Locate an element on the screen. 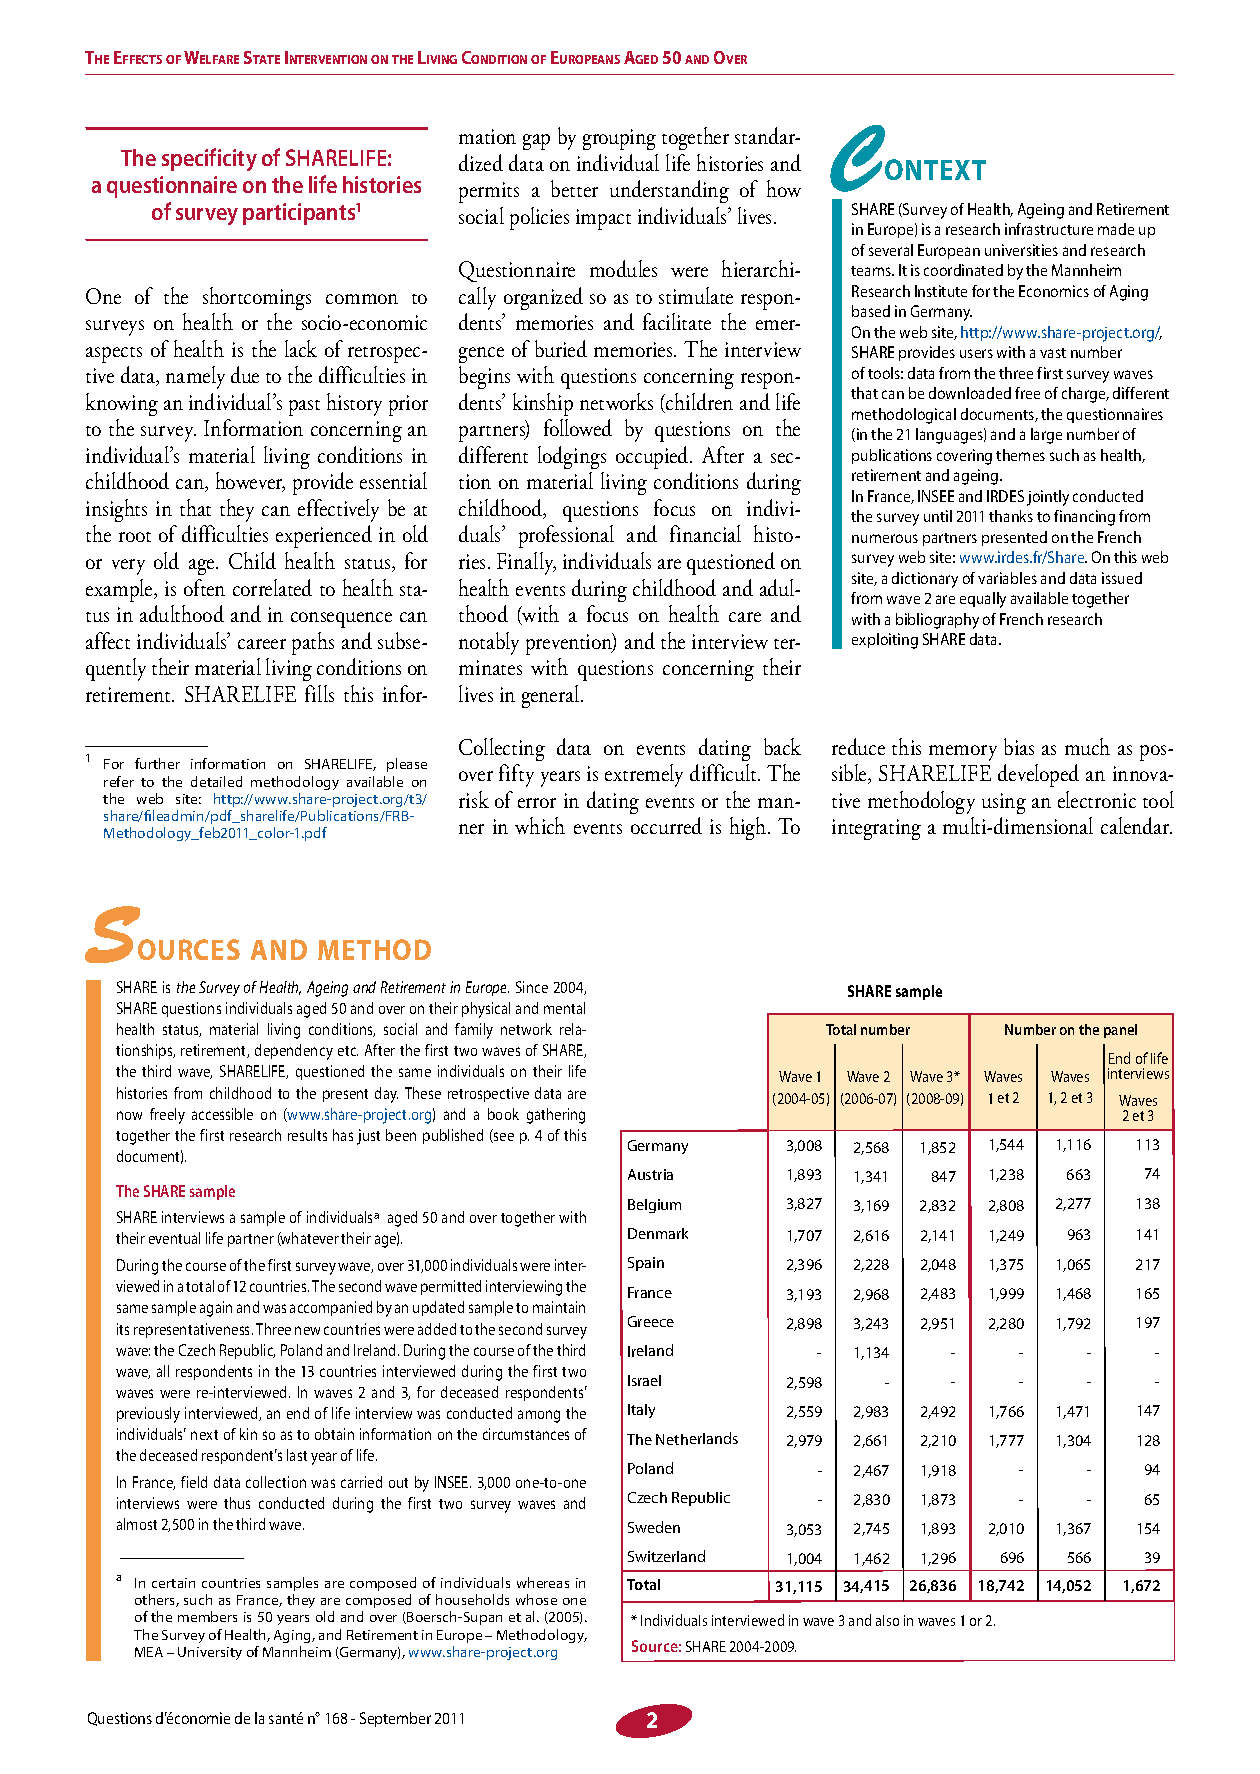  occurred is located at coordinates (666, 825).
